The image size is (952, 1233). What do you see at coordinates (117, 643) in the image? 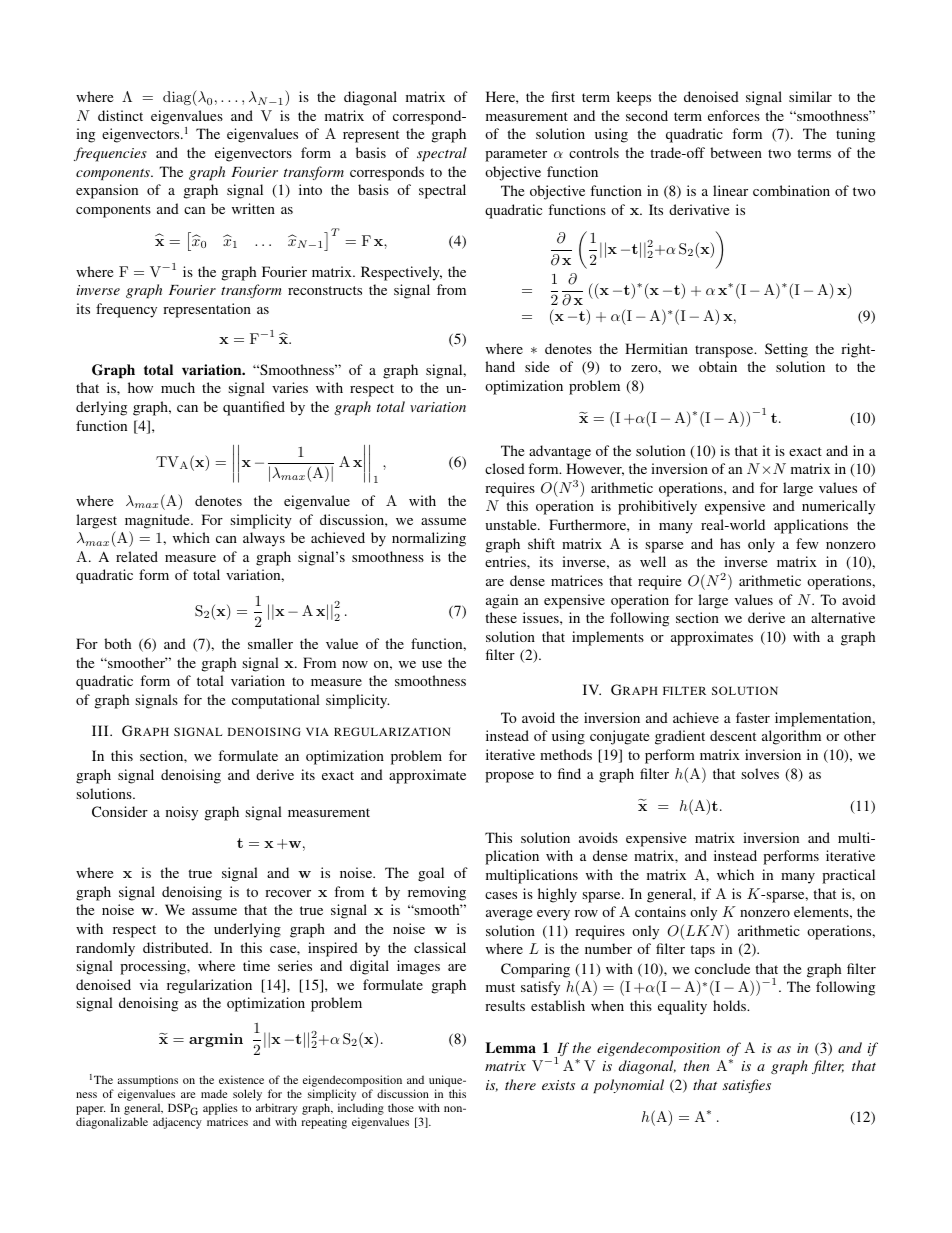
I see `both` at bounding box center [117, 643].
